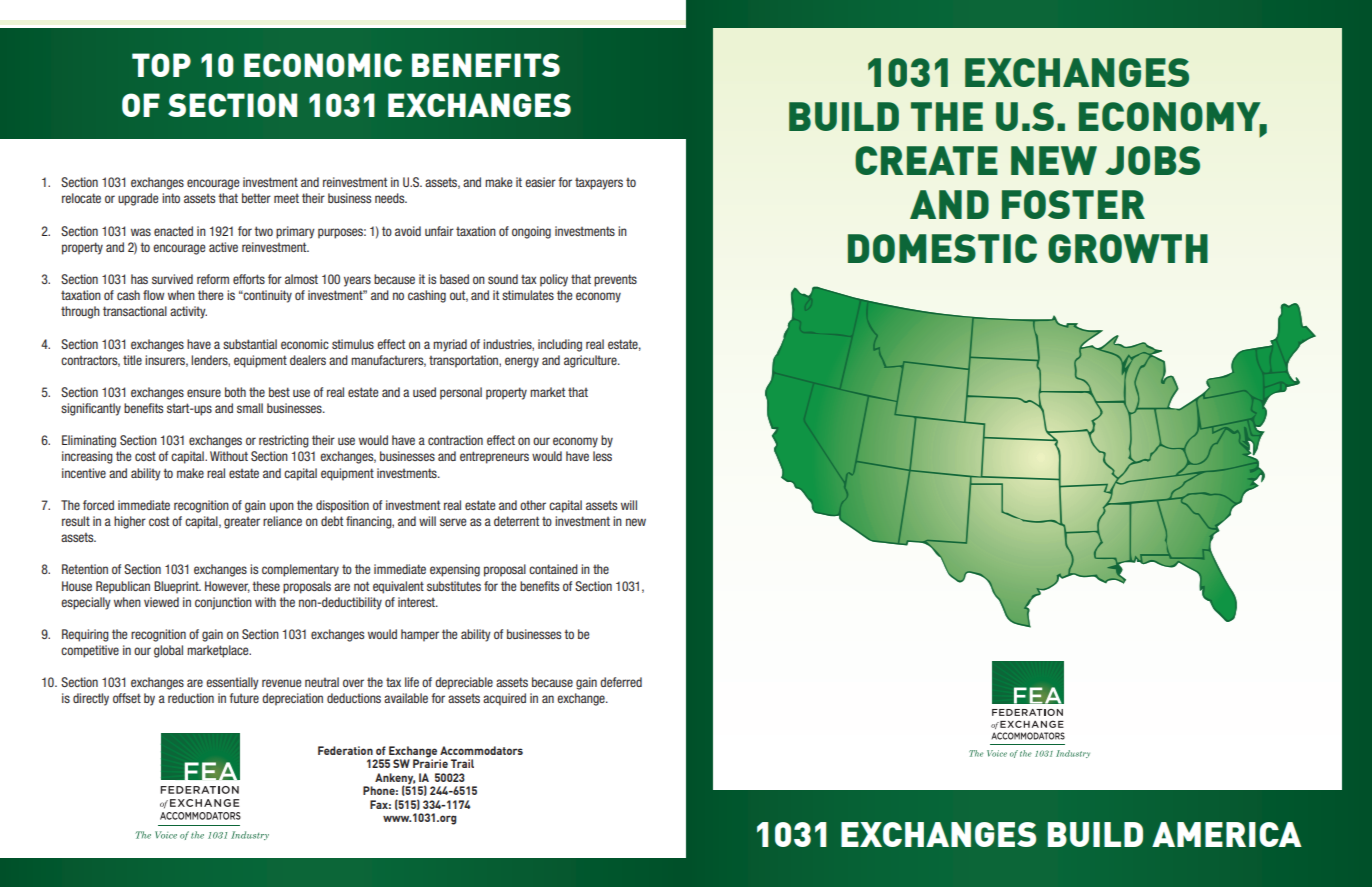  What do you see at coordinates (1227, 834) in the document?
I see `AMERICA` at bounding box center [1227, 834].
